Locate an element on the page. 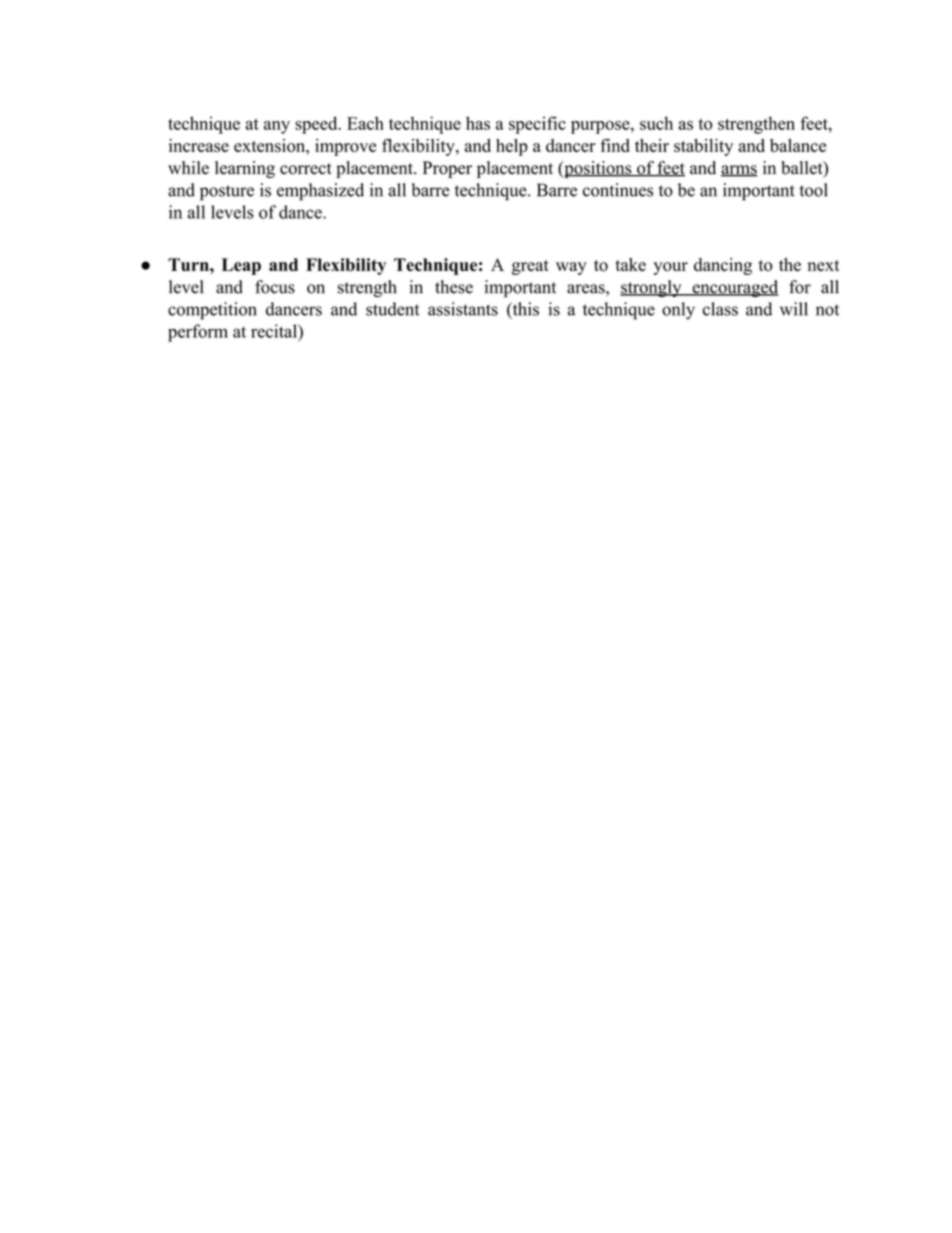  learning is located at coordinates (245, 169).
